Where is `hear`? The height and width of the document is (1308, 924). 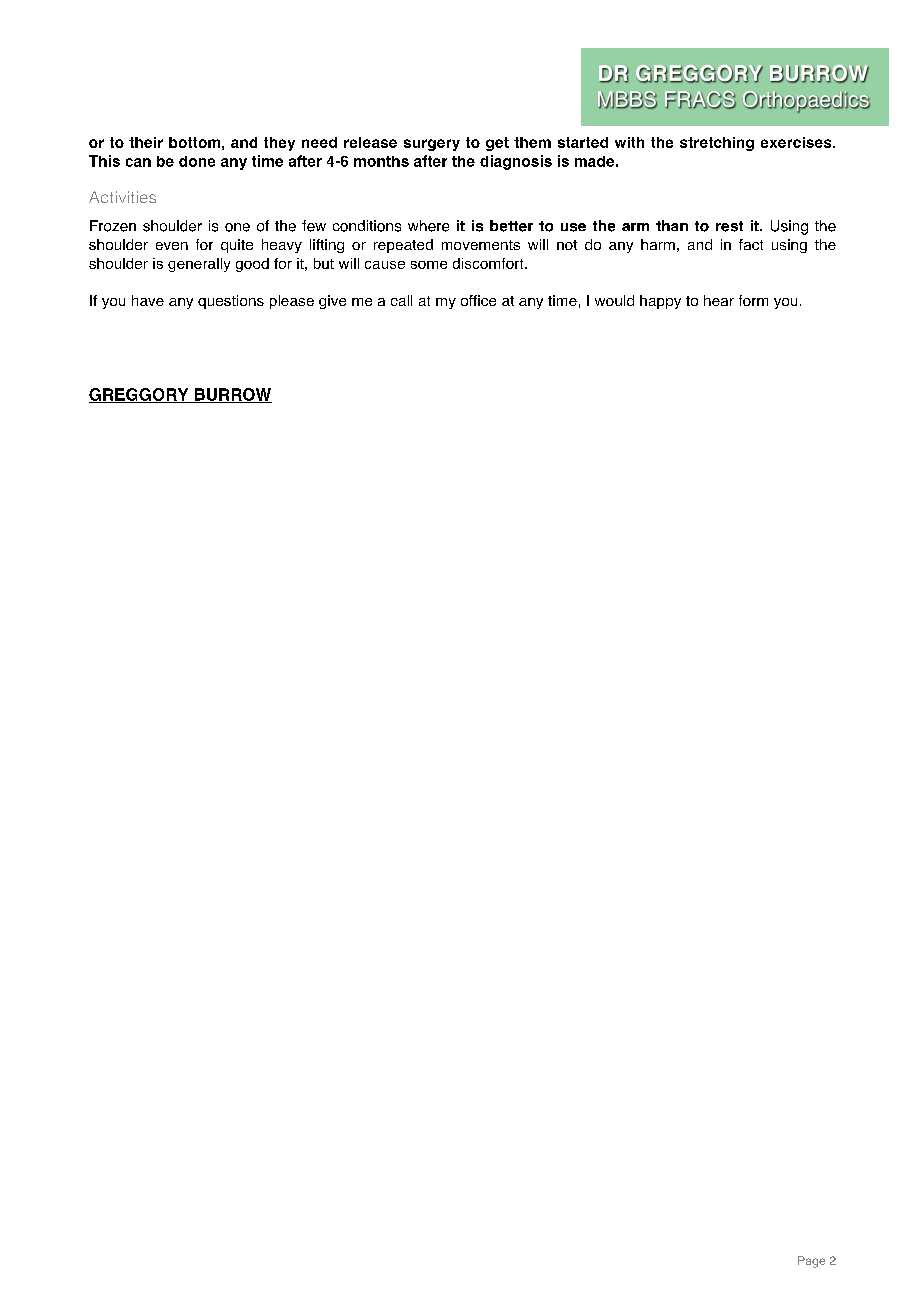 hear is located at coordinates (719, 300).
